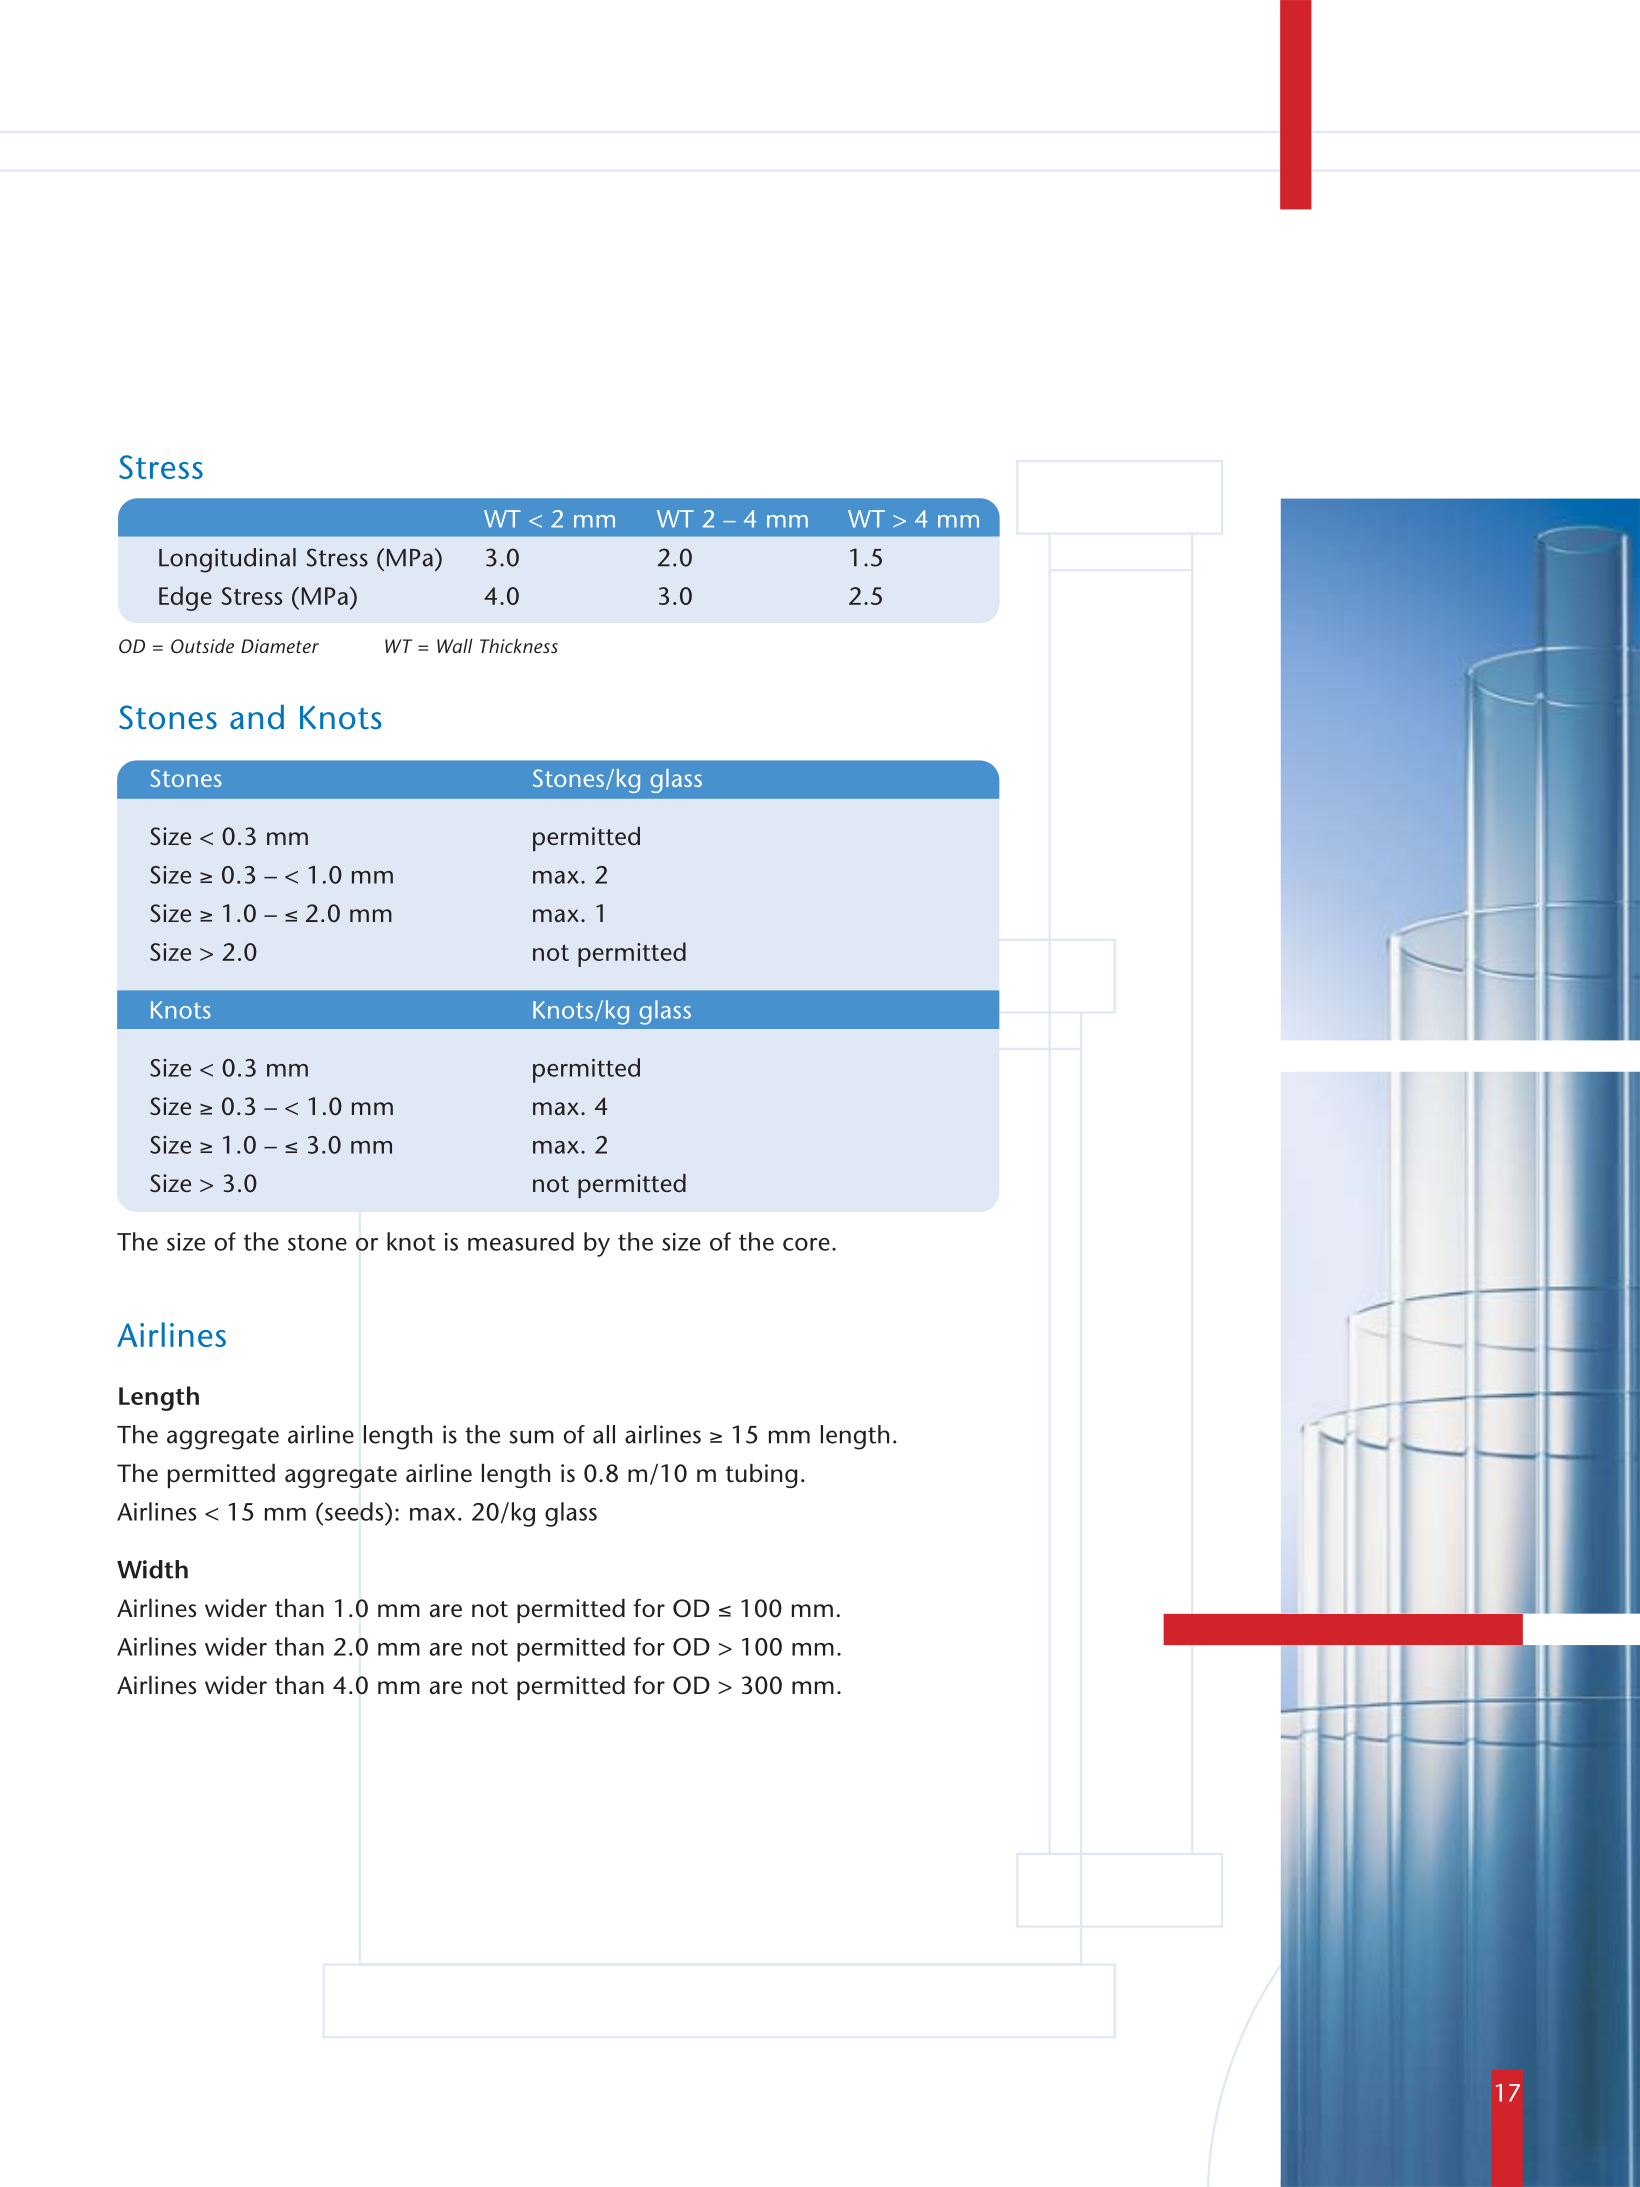  What do you see at coordinates (455, 646) in the page?
I see `Wall` at bounding box center [455, 646].
